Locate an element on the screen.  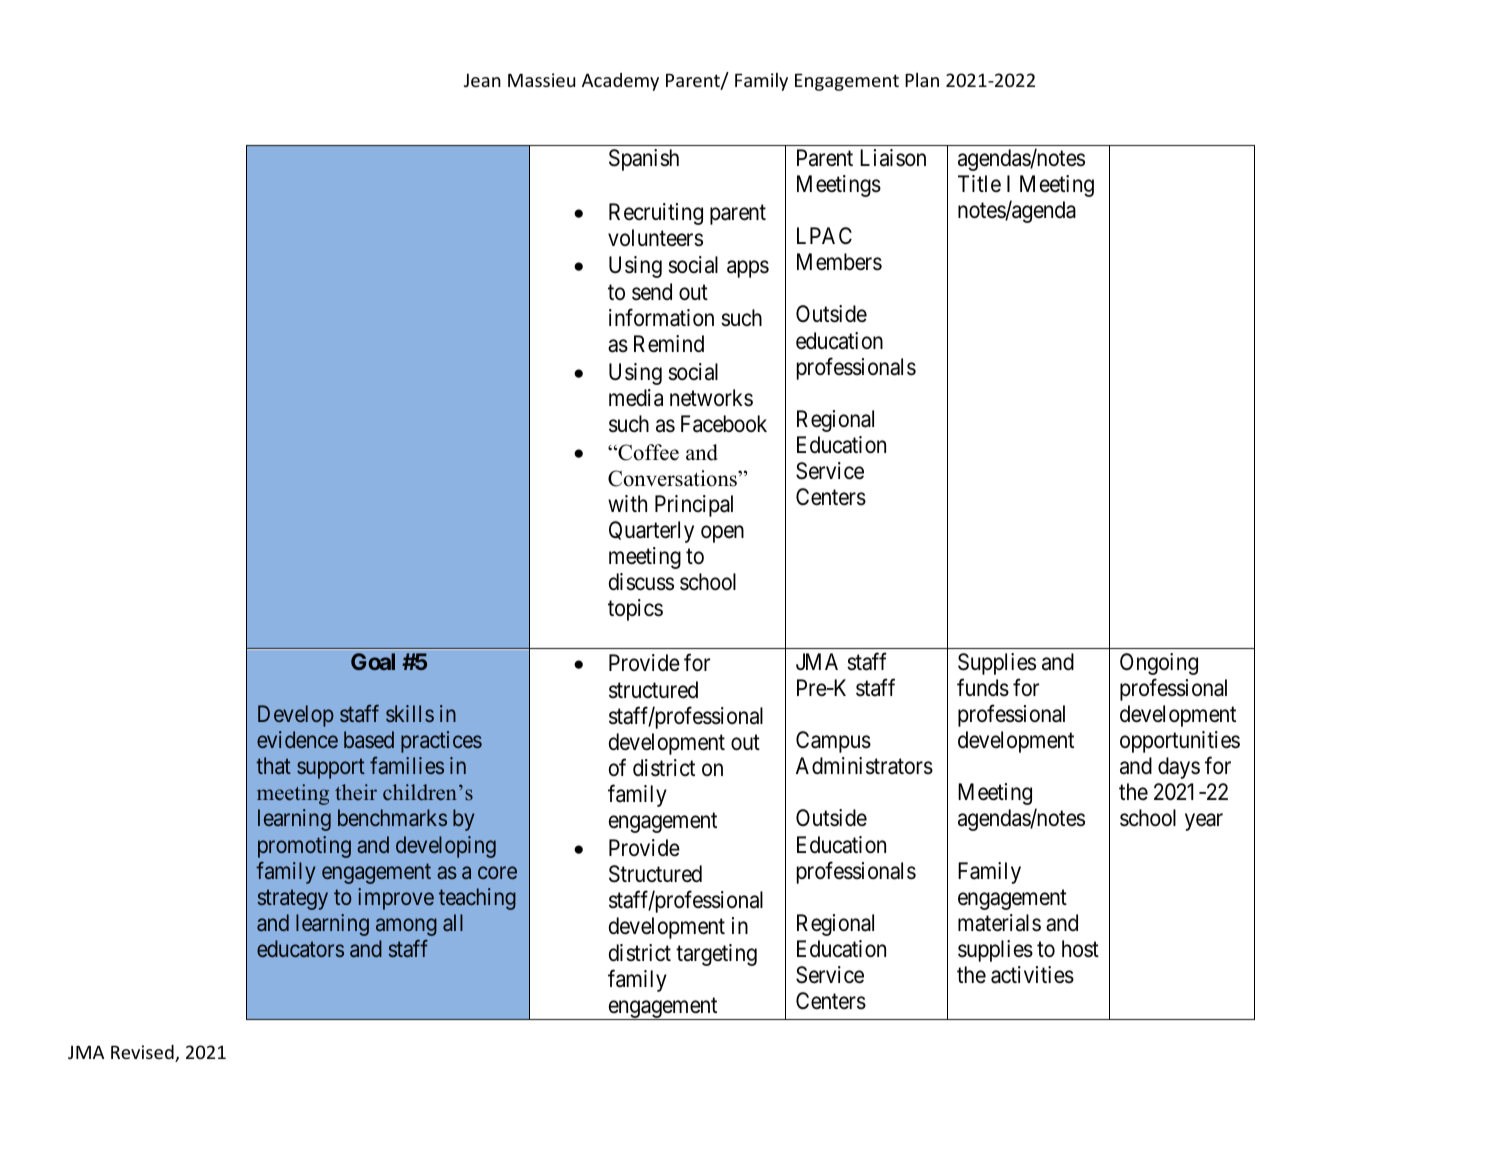
Revised is located at coordinates (143, 1053).
